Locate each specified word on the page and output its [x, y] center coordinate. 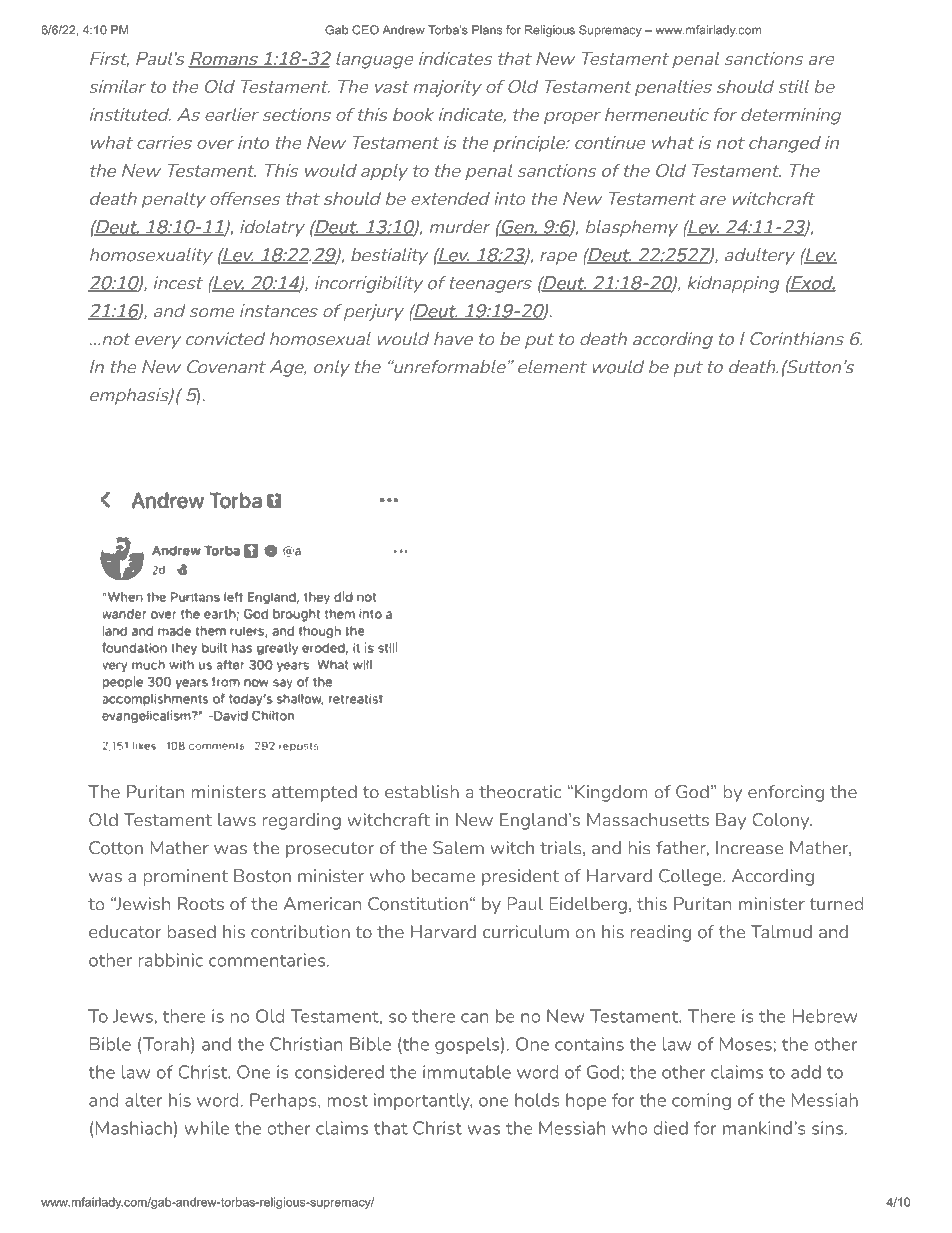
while [206, 1128]
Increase [749, 848]
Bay [731, 821]
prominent [185, 877]
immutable [467, 1072]
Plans [487, 30]
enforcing [786, 793]
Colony [782, 821]
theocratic [520, 792]
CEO [365, 30]
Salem [458, 848]
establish [422, 792]
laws [237, 820]
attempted [314, 793]
